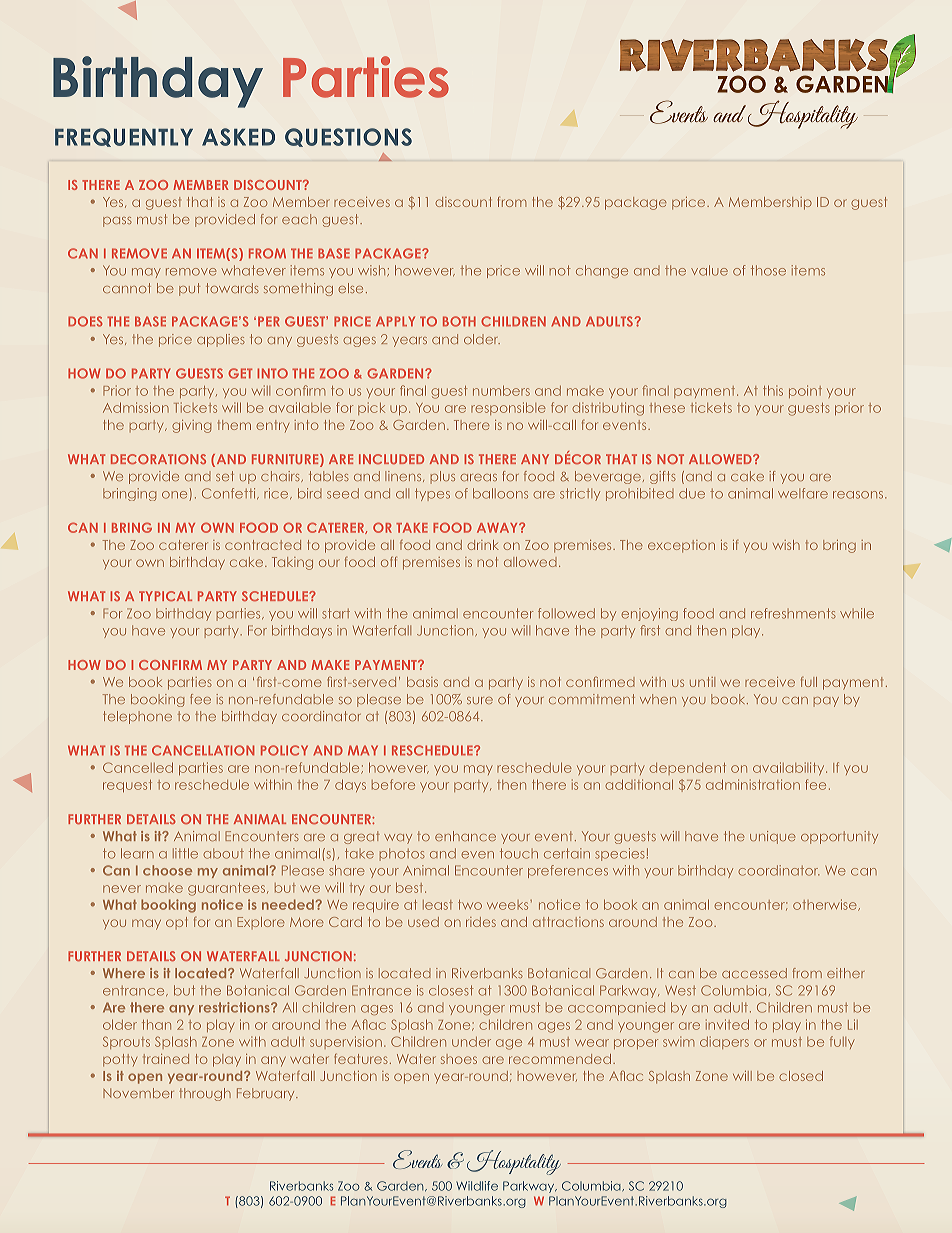 The image size is (952, 1233). What do you see at coordinates (826, 905) in the screenshot?
I see `otherwise` at bounding box center [826, 905].
